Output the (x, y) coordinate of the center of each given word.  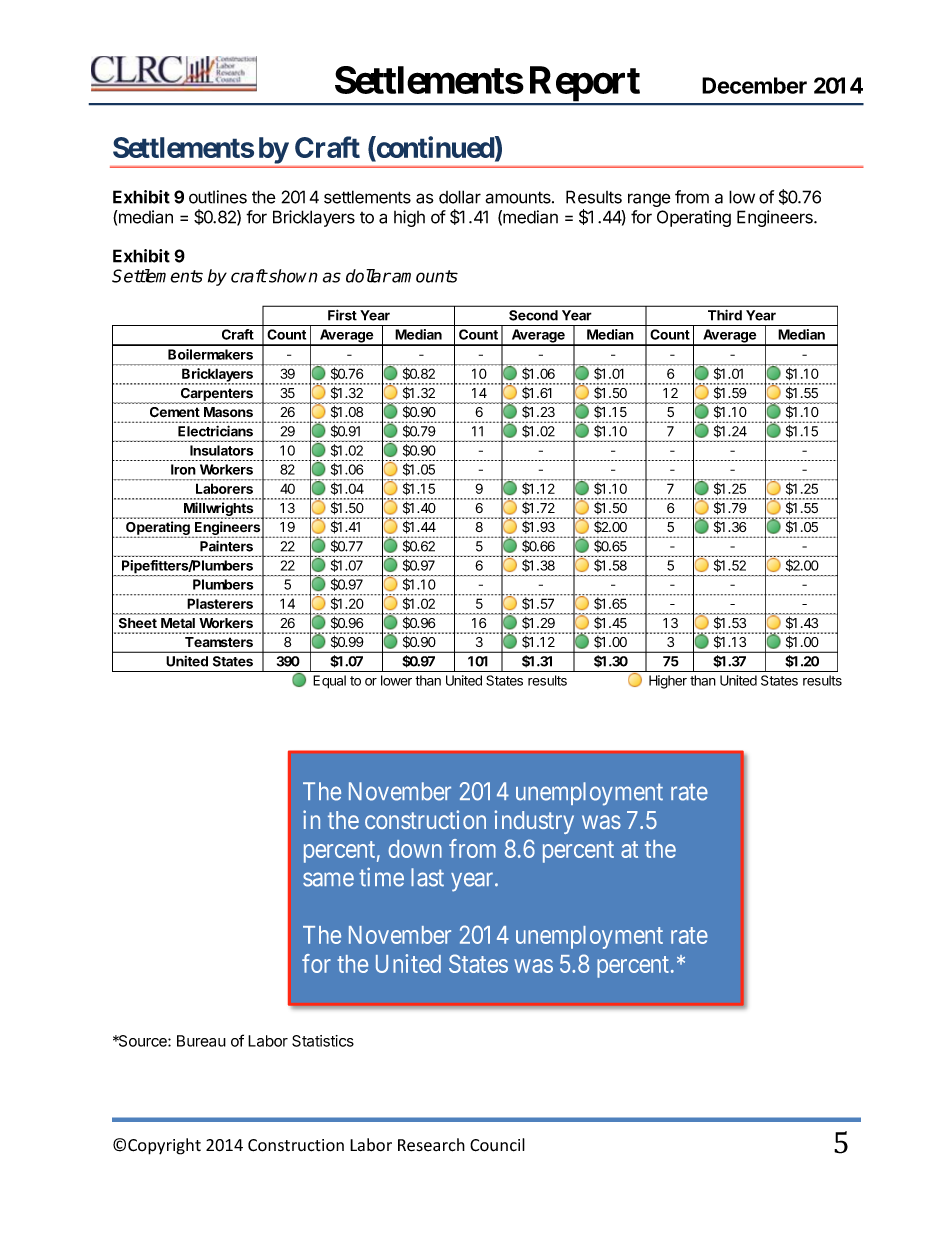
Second (533, 315)
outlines (218, 197)
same (328, 880)
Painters (226, 546)
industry (534, 822)
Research (431, 1145)
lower (396, 680)
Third (725, 315)
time (381, 877)
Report (584, 85)
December (754, 85)
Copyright (164, 1146)
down (415, 849)
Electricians (215, 431)
